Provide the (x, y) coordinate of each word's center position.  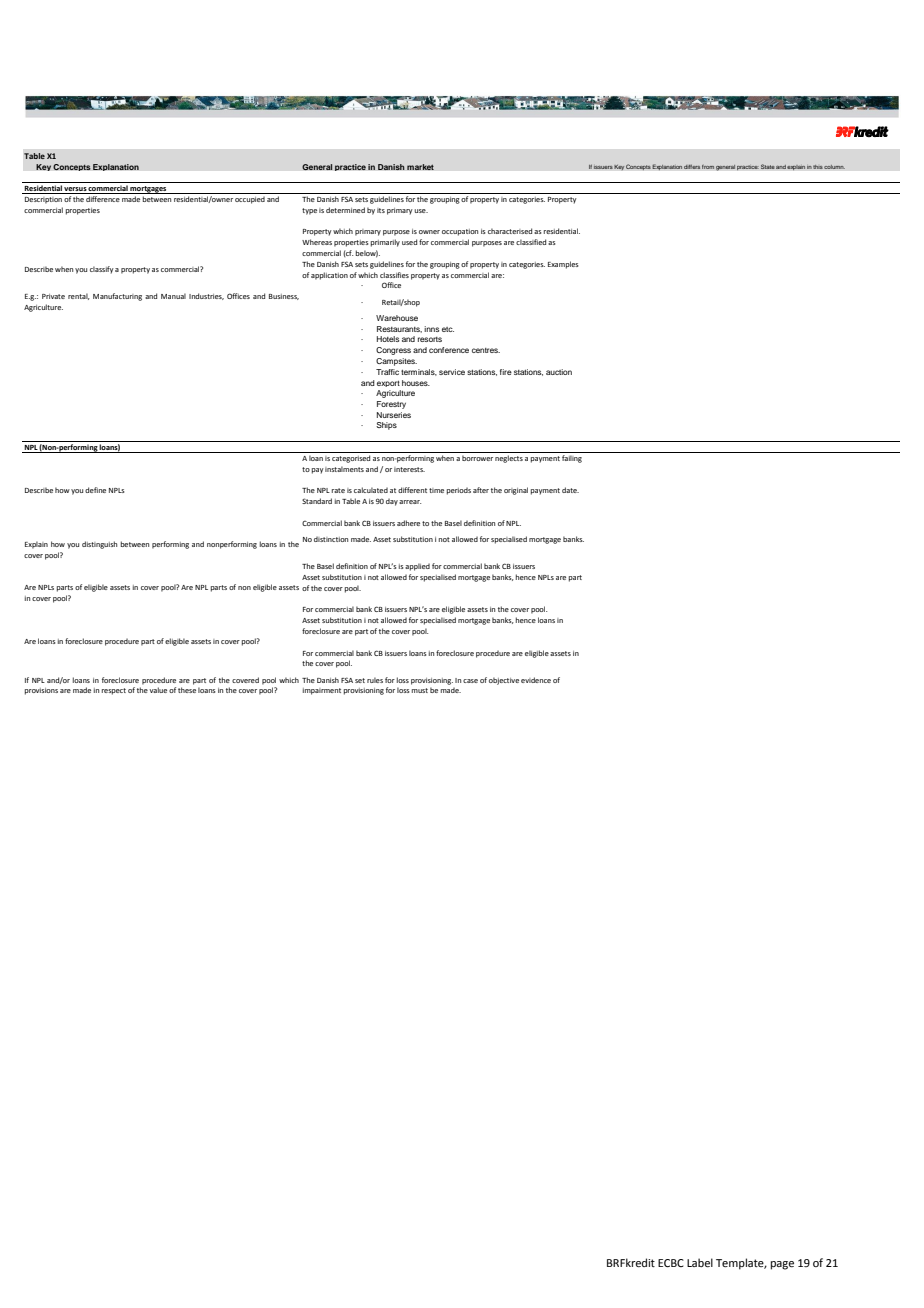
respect (114, 691)
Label (700, 1262)
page (782, 1265)
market (420, 167)
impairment (322, 691)
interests (409, 469)
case (470, 681)
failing (572, 459)
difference (103, 199)
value (158, 690)
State (768, 166)
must (420, 690)
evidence (536, 680)
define (95, 490)
